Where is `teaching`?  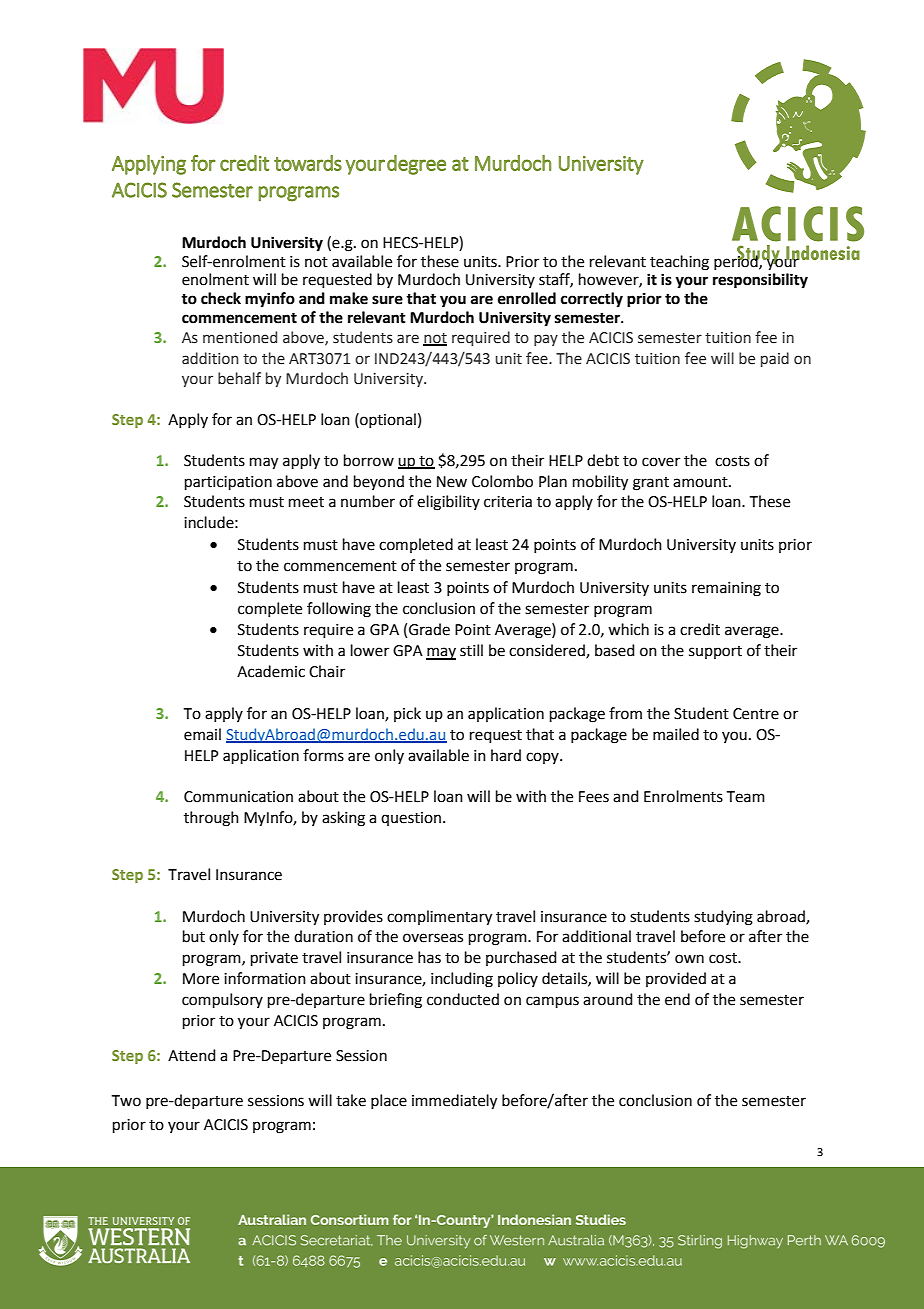
teaching is located at coordinates (679, 263).
